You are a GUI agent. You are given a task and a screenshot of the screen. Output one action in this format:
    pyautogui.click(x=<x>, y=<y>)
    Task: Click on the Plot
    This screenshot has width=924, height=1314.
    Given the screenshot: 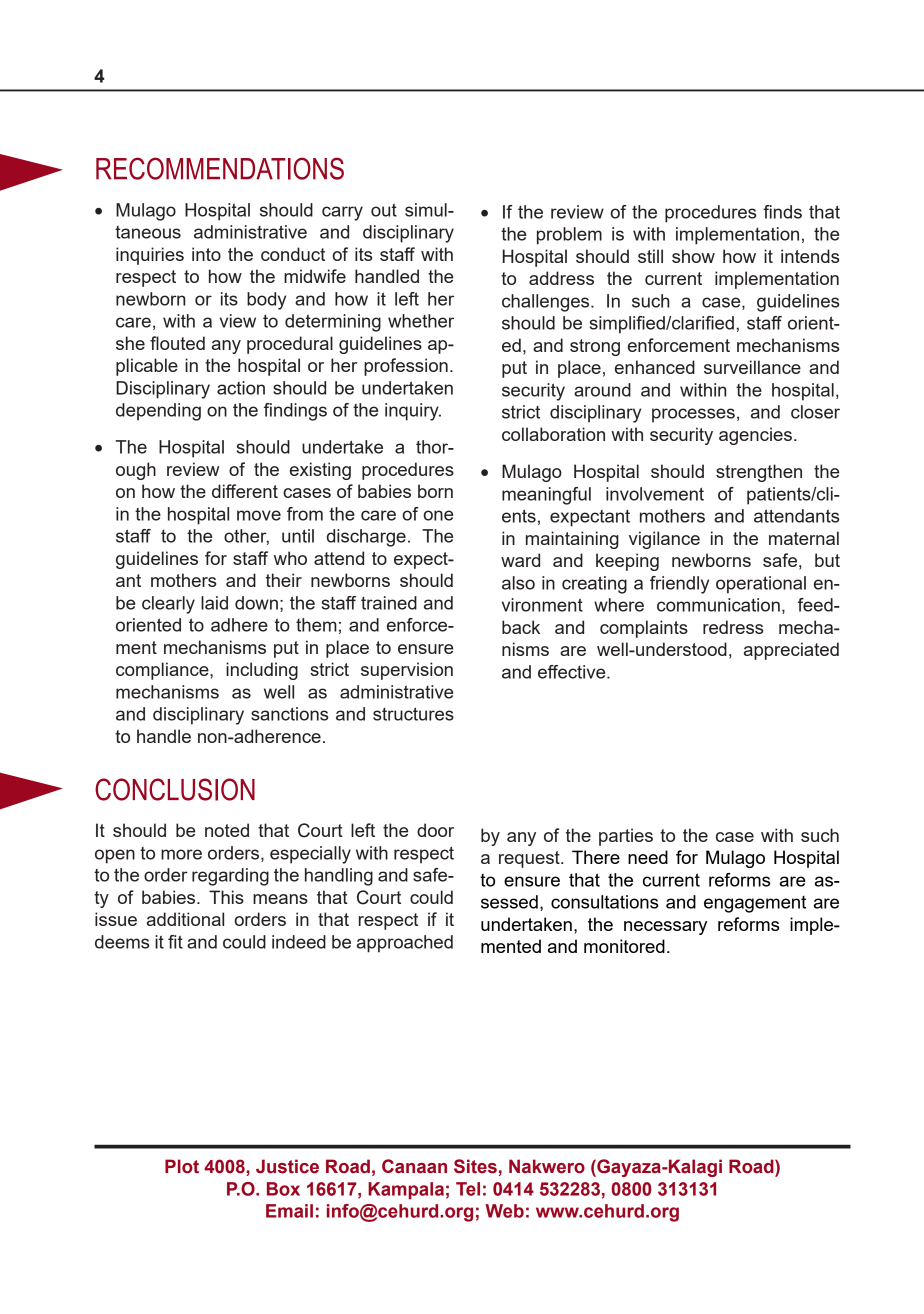 What is the action you would take?
    pyautogui.click(x=182, y=1166)
